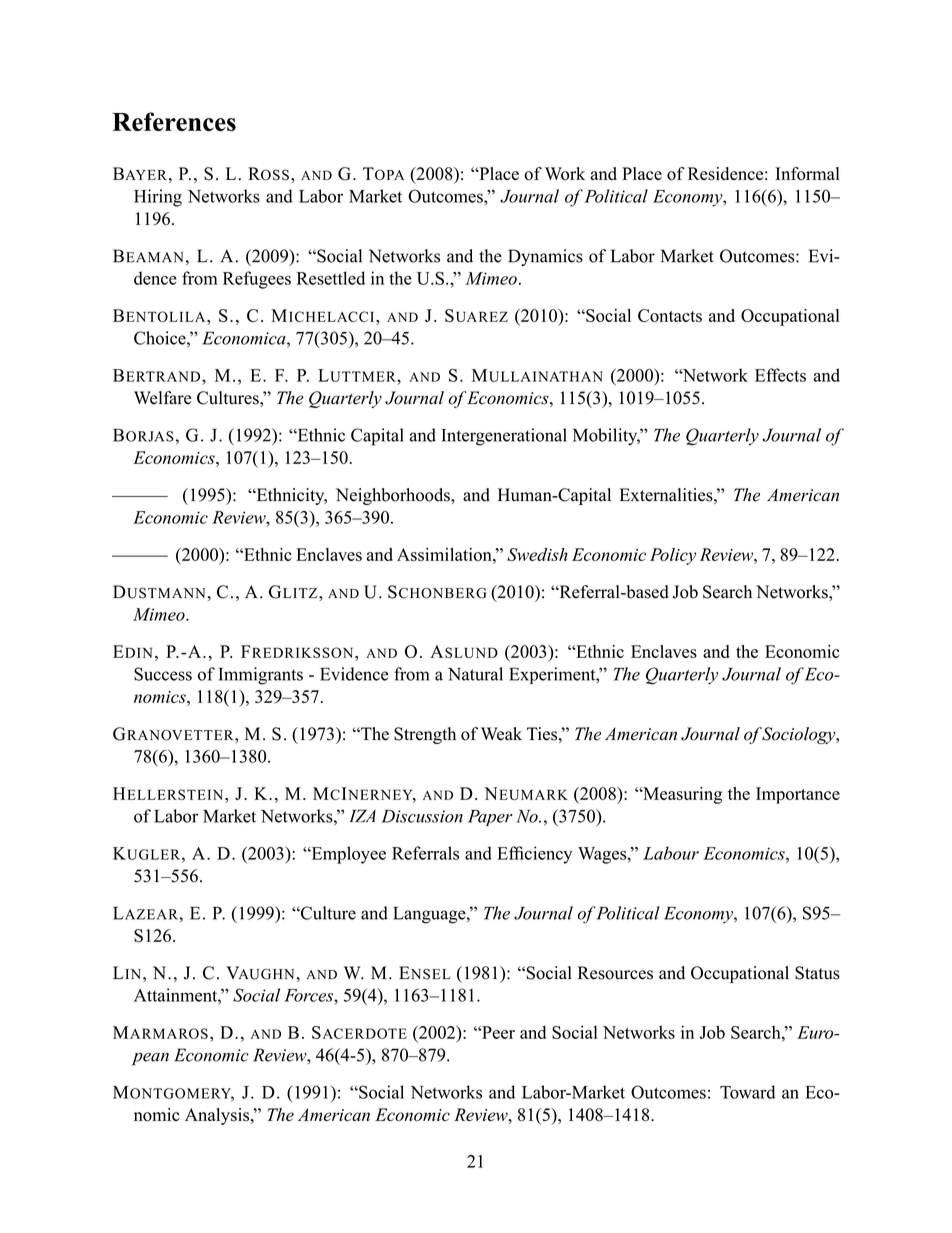 The height and width of the screenshot is (1233, 952). I want to click on Resources, so click(615, 973).
